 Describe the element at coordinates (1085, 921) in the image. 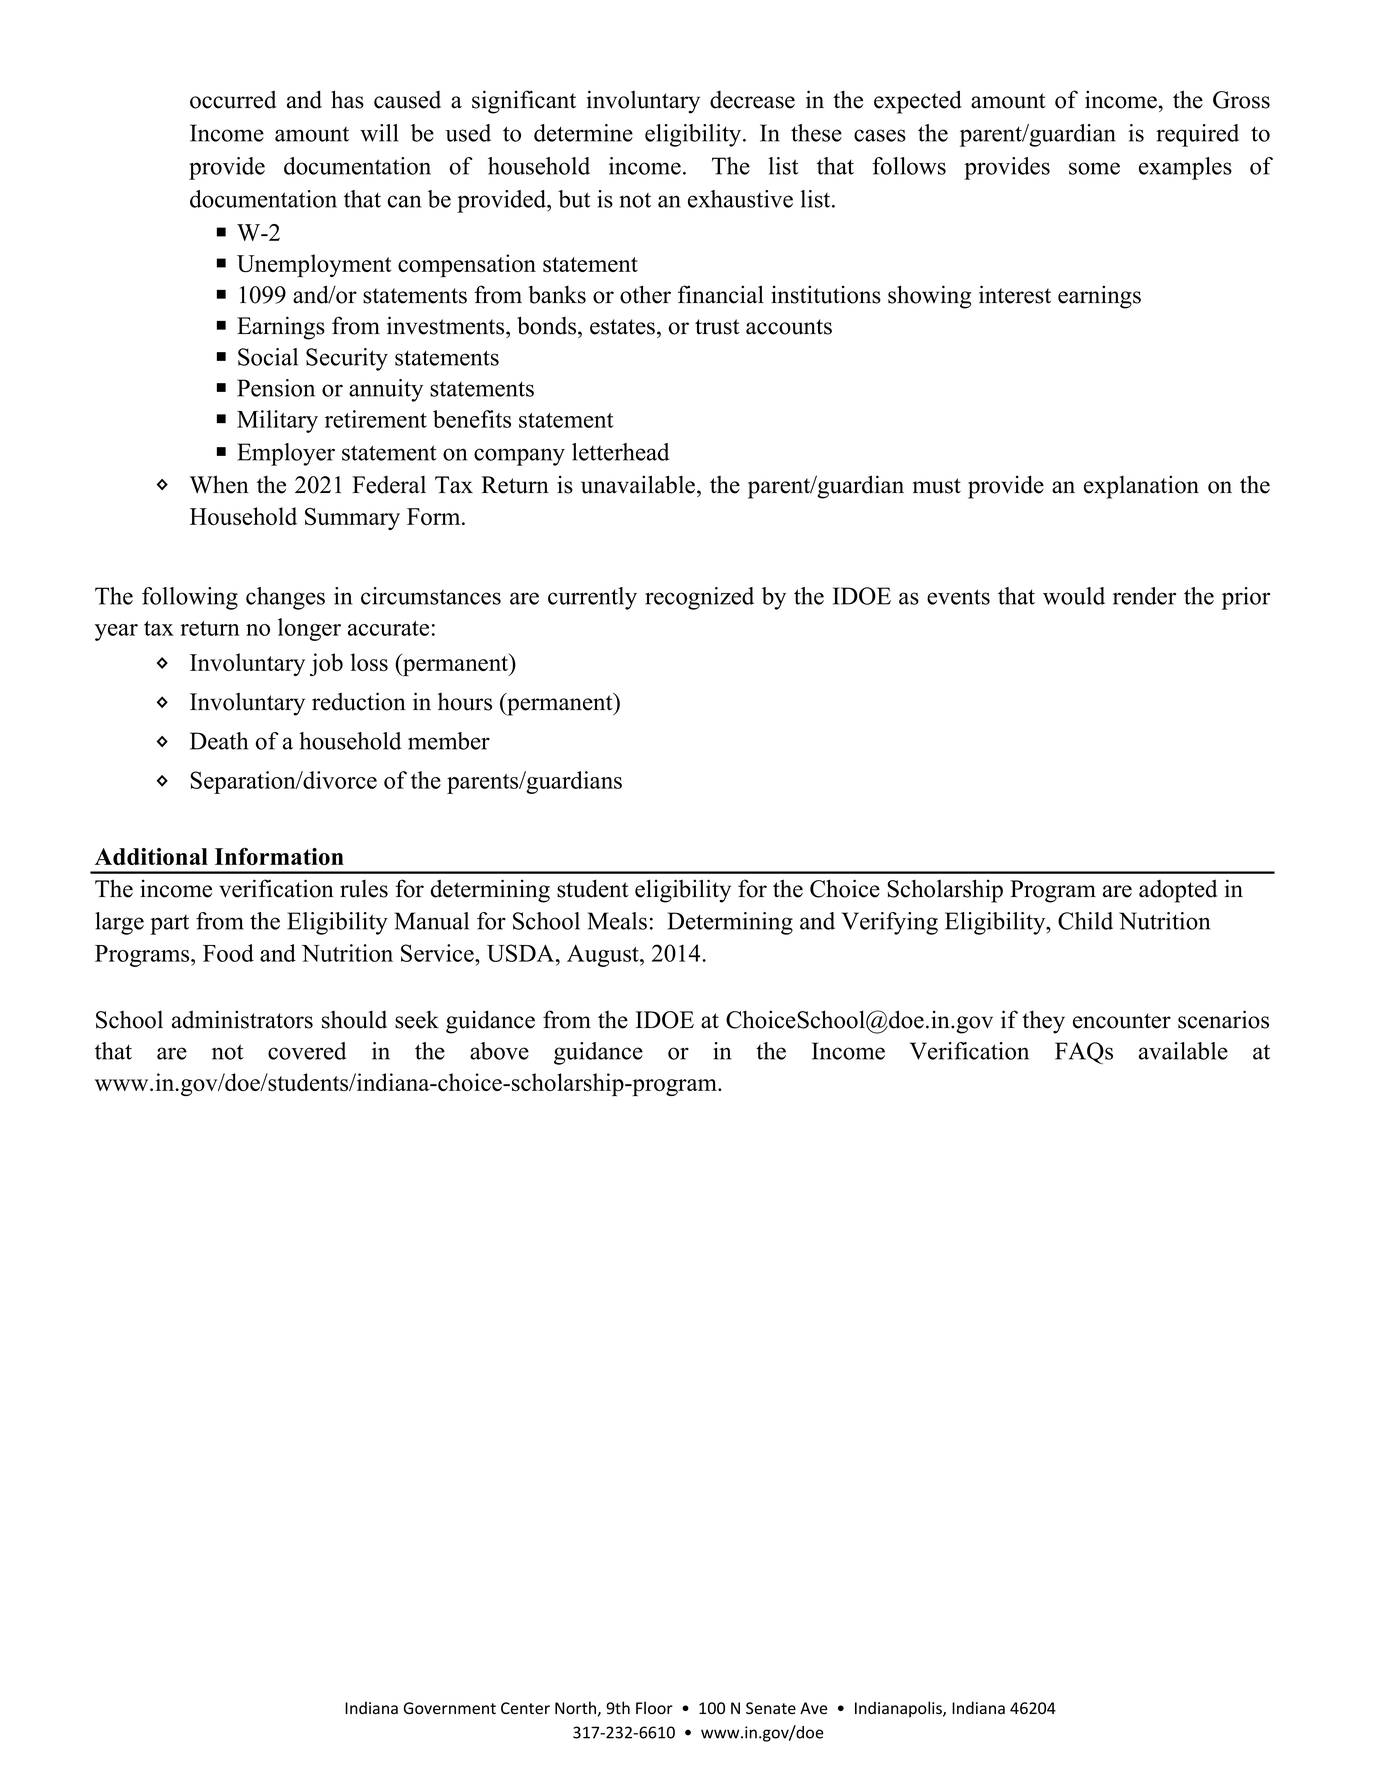

I see `Child` at that location.
